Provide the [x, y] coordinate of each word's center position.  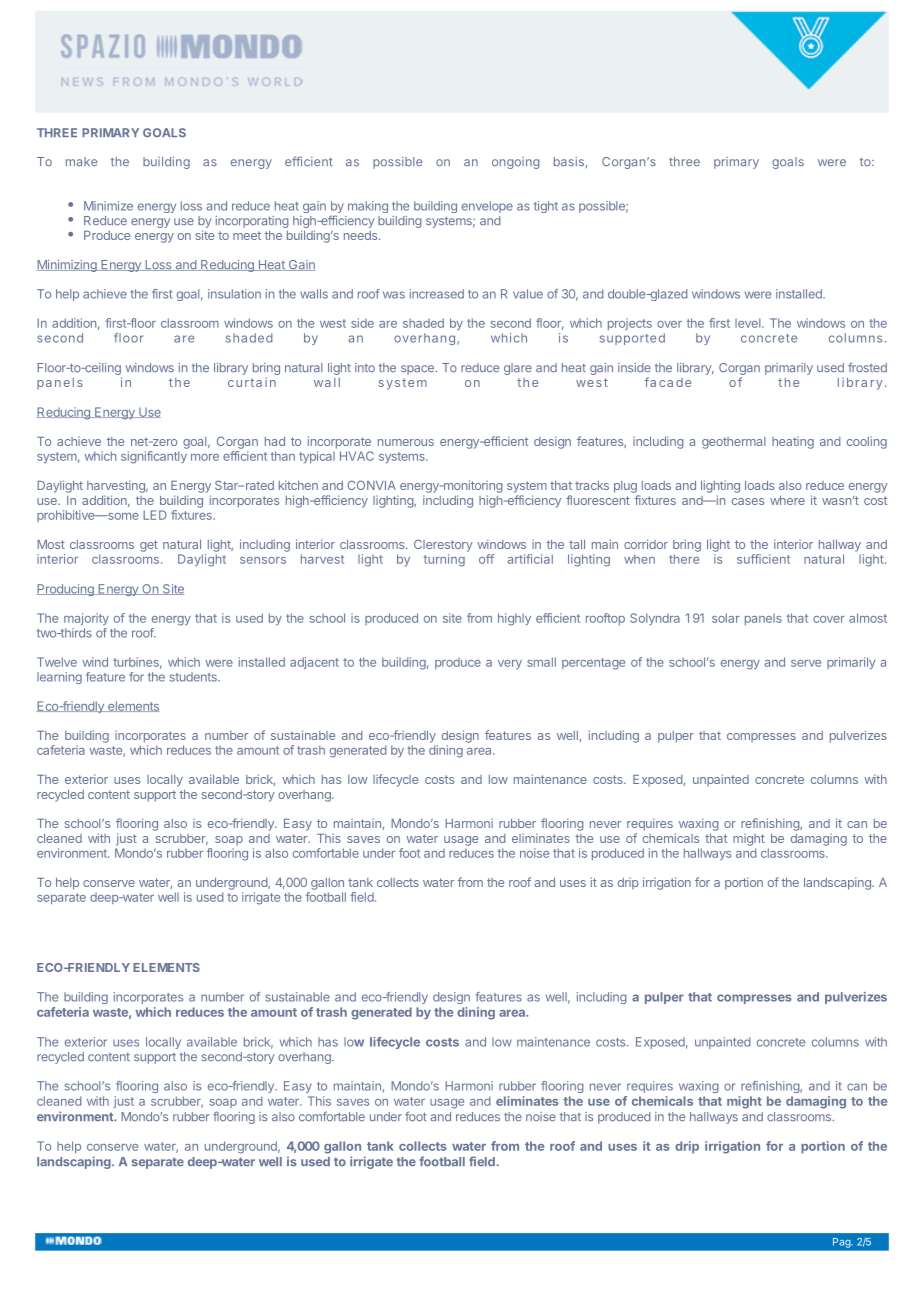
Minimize [108, 206]
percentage [593, 664]
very [510, 664]
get [149, 546]
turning [444, 560]
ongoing [516, 163]
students [194, 677]
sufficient [763, 559]
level [749, 323]
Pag [841, 1243]
